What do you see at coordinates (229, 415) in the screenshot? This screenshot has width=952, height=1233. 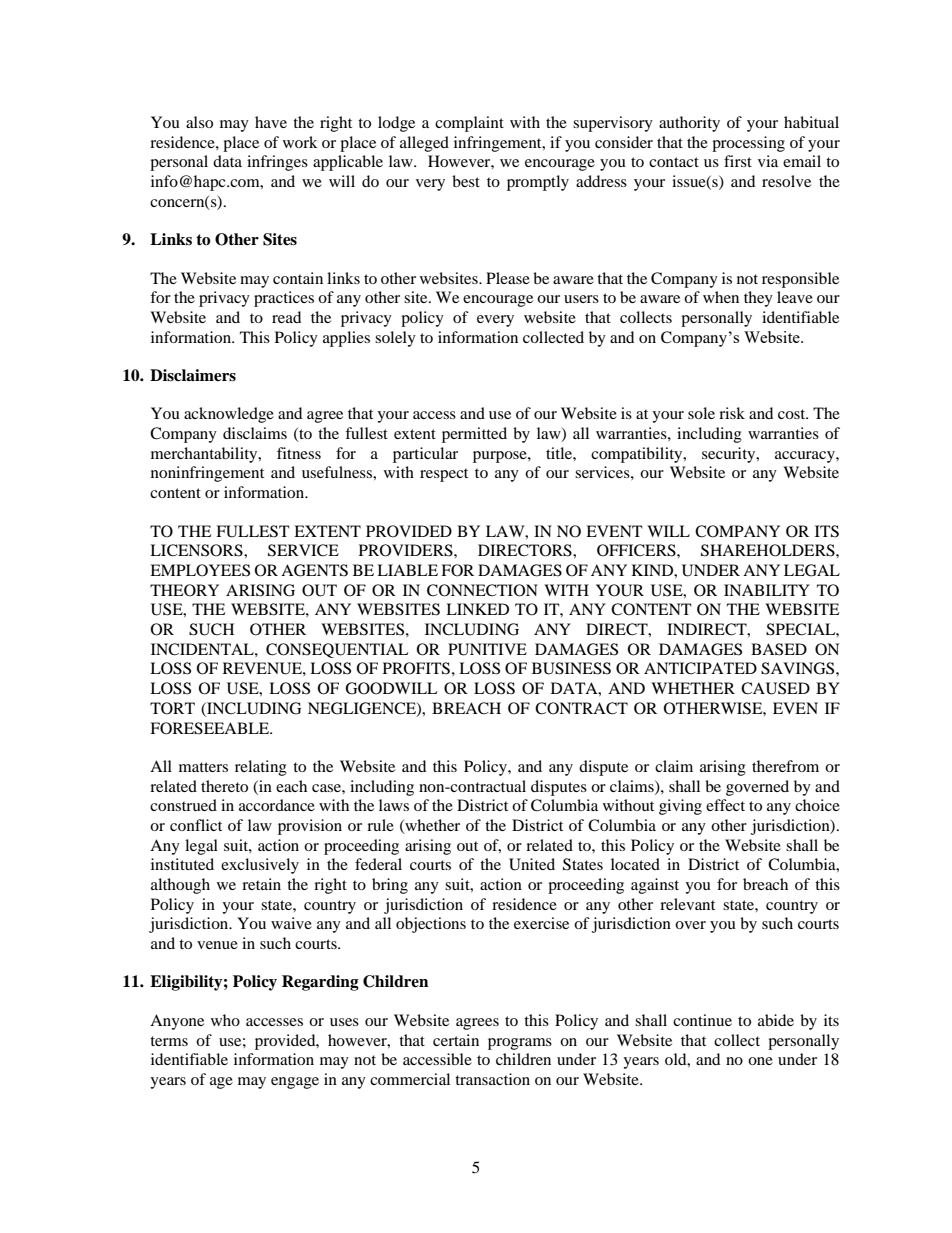 I see `acknowledge` at bounding box center [229, 415].
